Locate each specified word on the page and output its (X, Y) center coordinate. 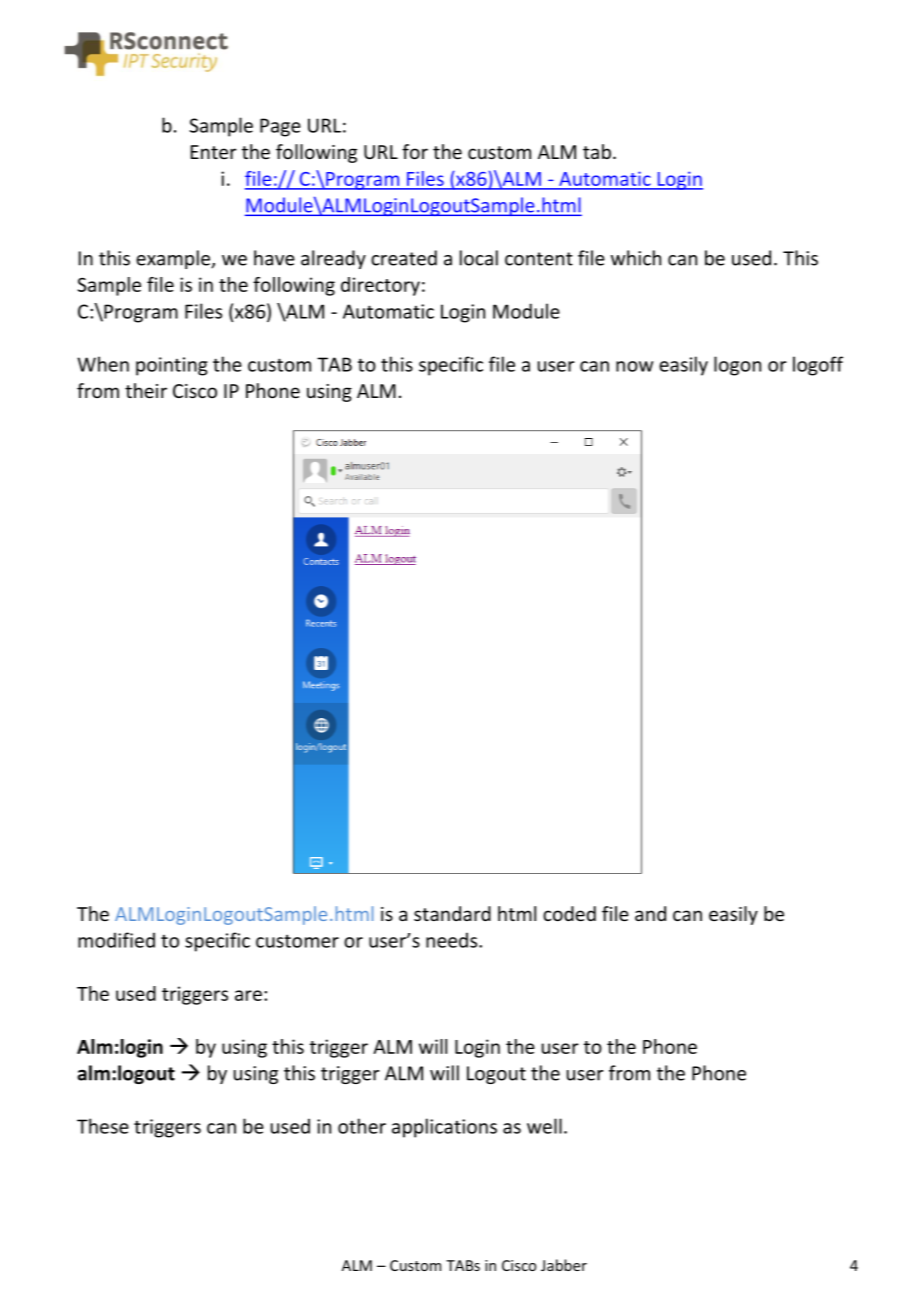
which (636, 258)
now (634, 366)
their (146, 390)
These (103, 1126)
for (415, 151)
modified (116, 940)
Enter (214, 152)
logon (737, 366)
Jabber (564, 1265)
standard (452, 913)
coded (569, 913)
